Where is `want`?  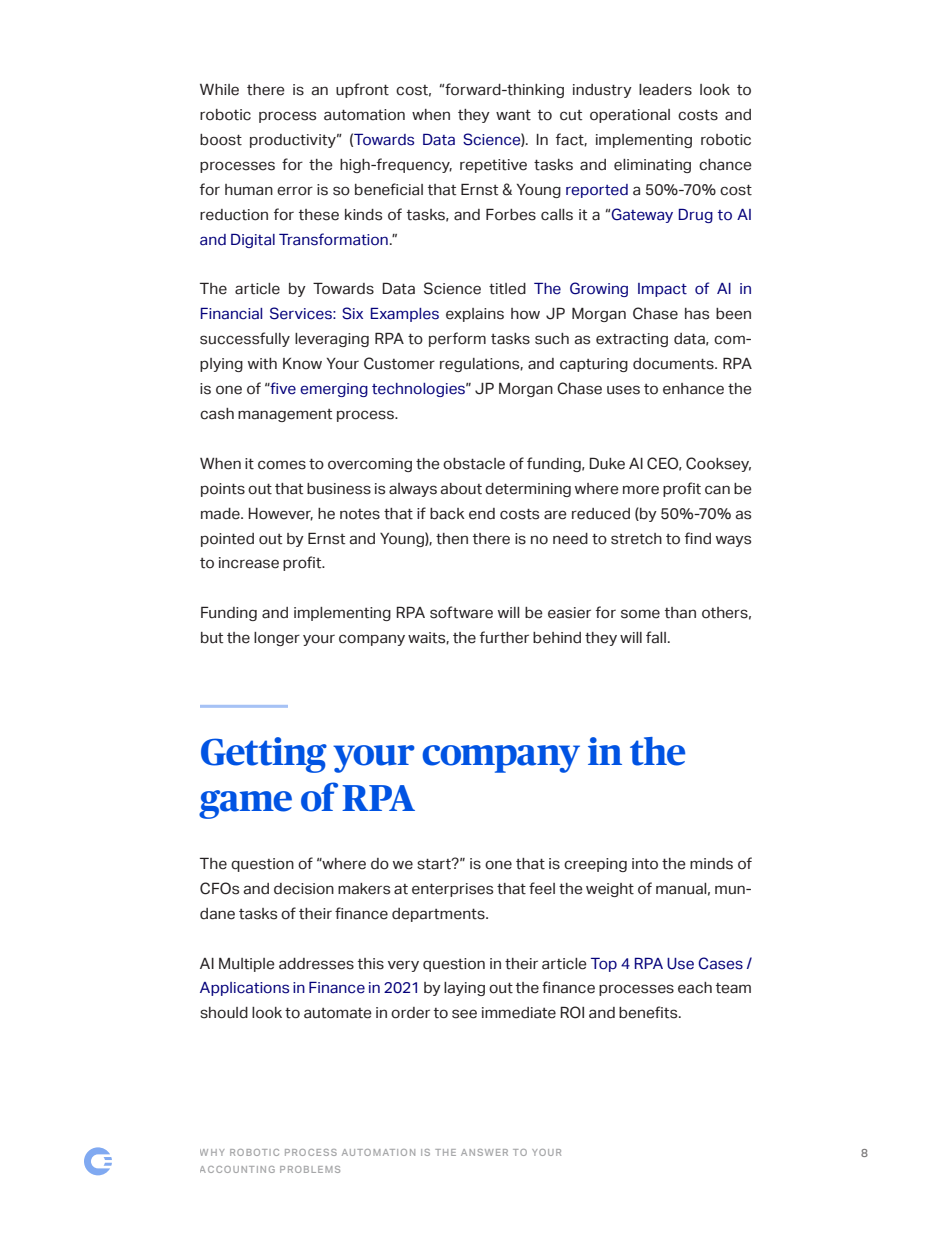
want is located at coordinates (513, 115).
